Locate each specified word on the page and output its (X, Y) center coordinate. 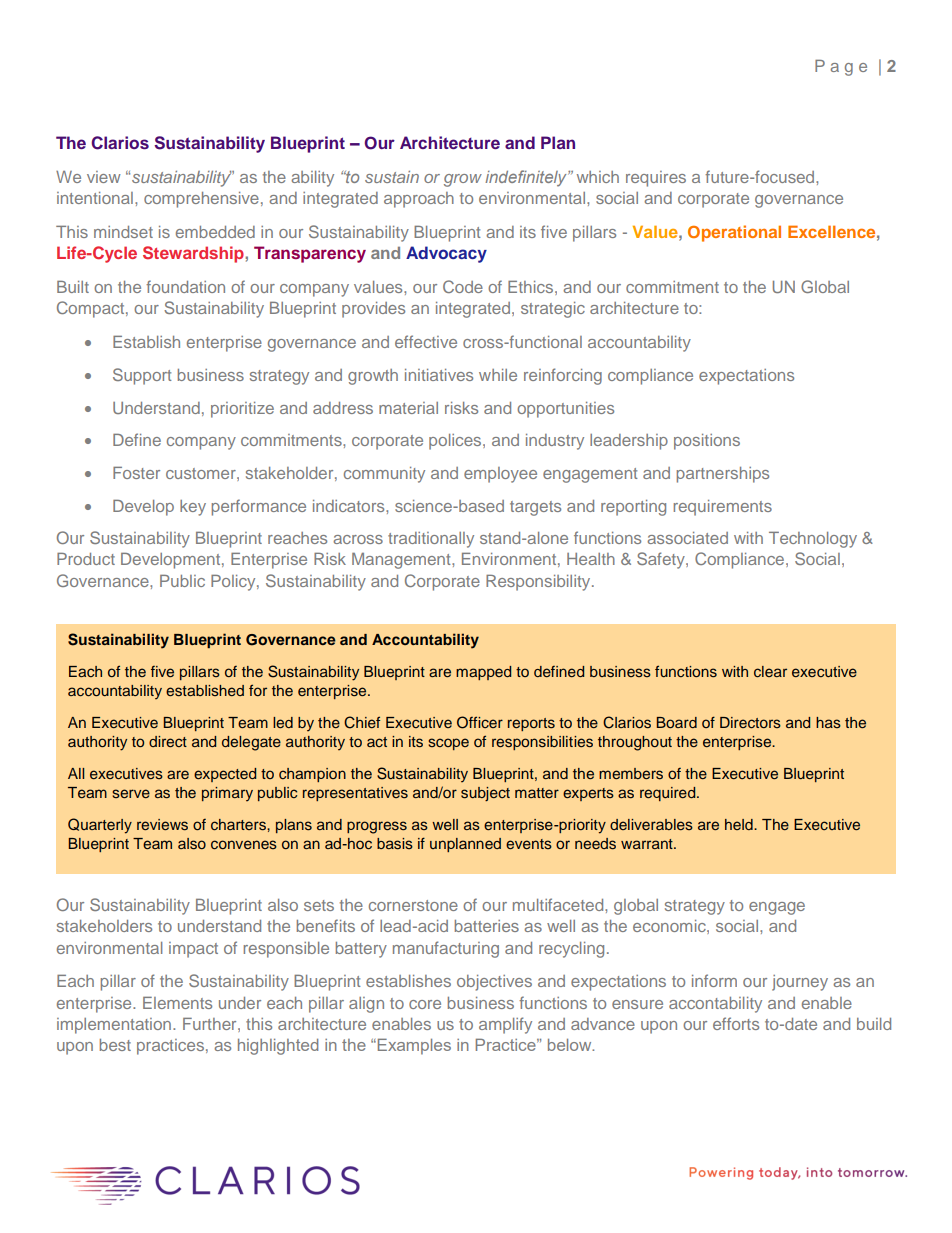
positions (707, 442)
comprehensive (201, 200)
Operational (734, 233)
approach (419, 200)
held (740, 824)
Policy (234, 583)
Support (142, 376)
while (498, 375)
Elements (177, 1002)
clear (770, 671)
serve (131, 793)
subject (485, 794)
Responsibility (539, 583)
